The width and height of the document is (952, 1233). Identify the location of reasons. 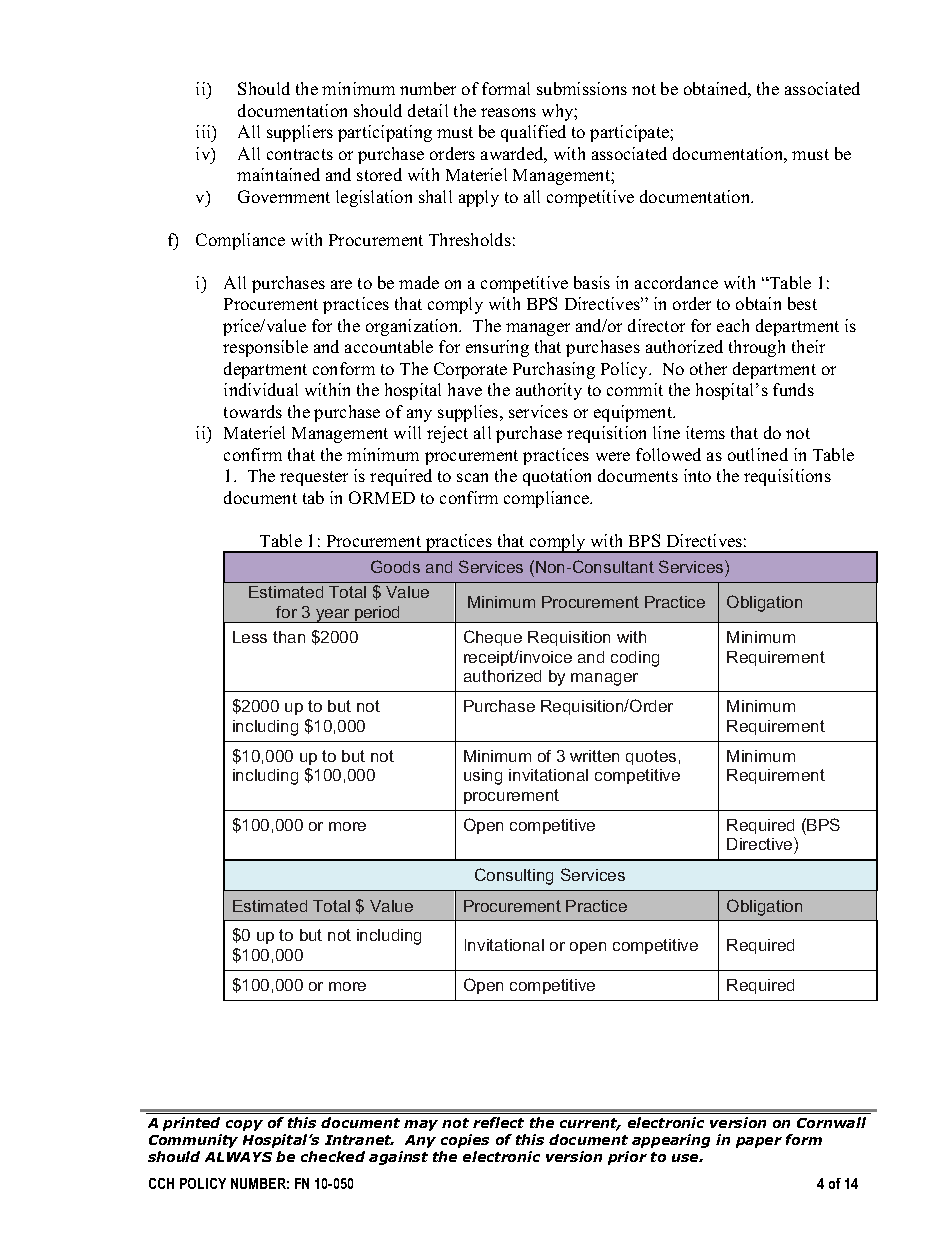
(508, 112).
